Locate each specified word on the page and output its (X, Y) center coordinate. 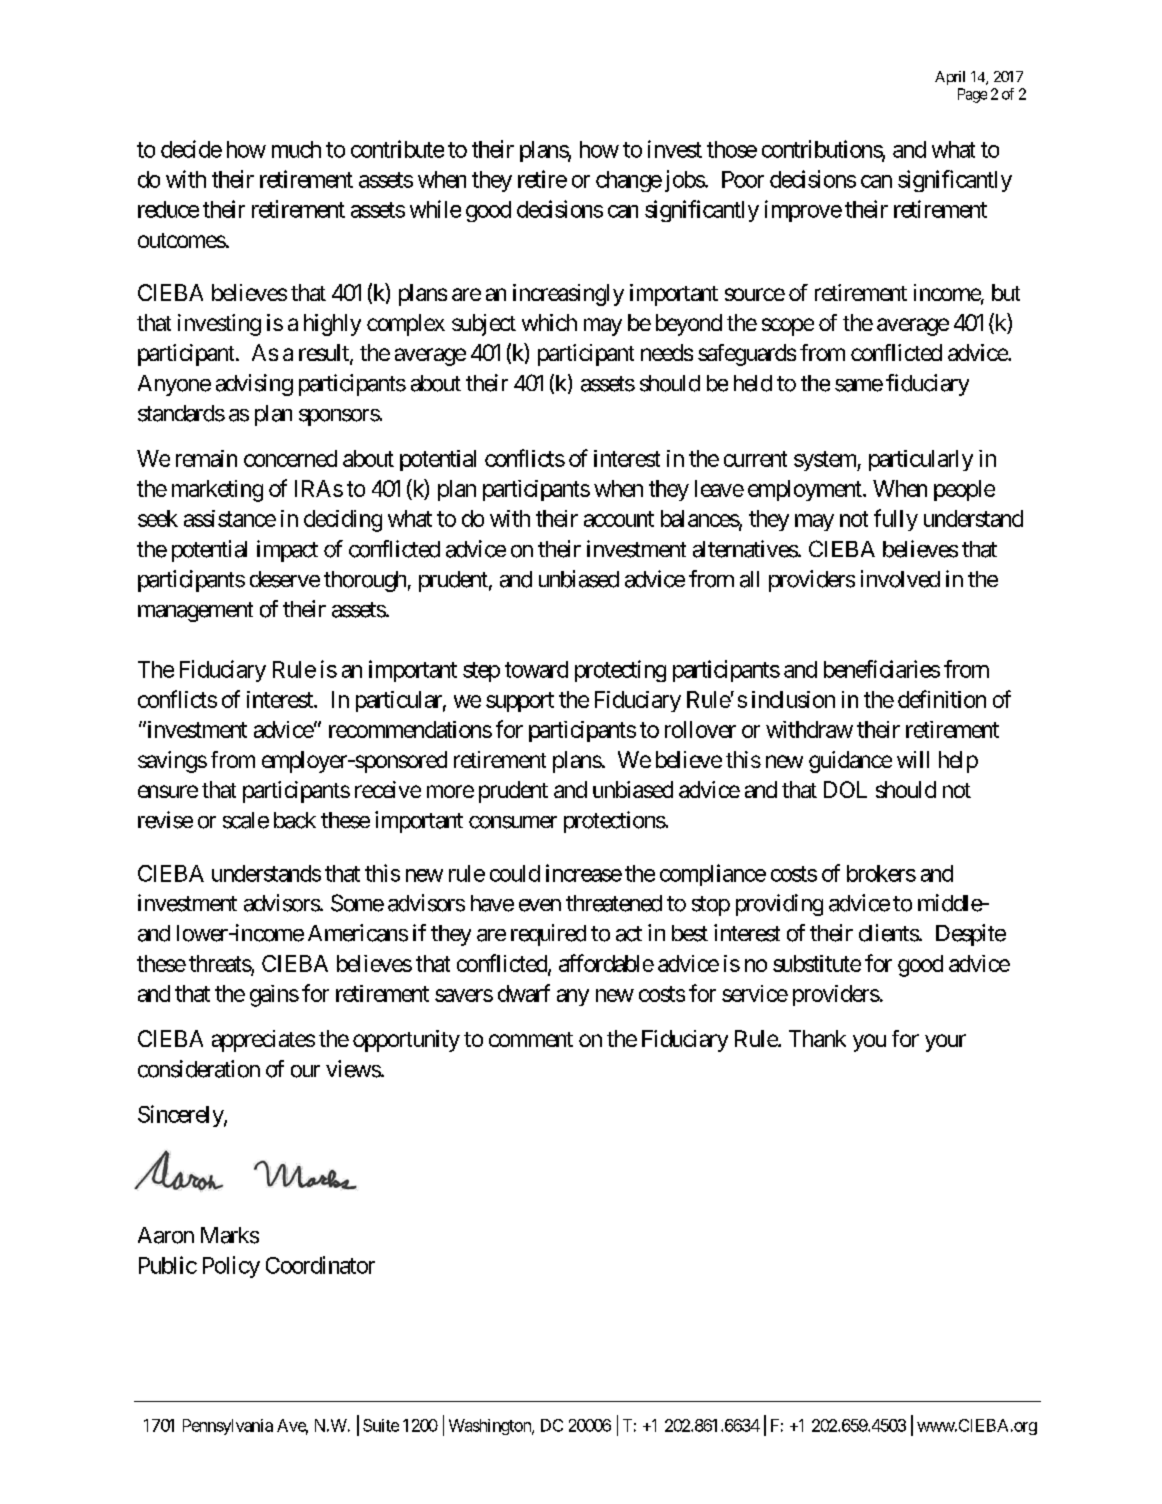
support (520, 702)
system (826, 461)
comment (531, 1039)
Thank (817, 1038)
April (950, 78)
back (295, 820)
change (629, 181)
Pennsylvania (228, 1427)
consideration (199, 1069)
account (619, 519)
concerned (290, 458)
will (913, 759)
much (296, 149)
